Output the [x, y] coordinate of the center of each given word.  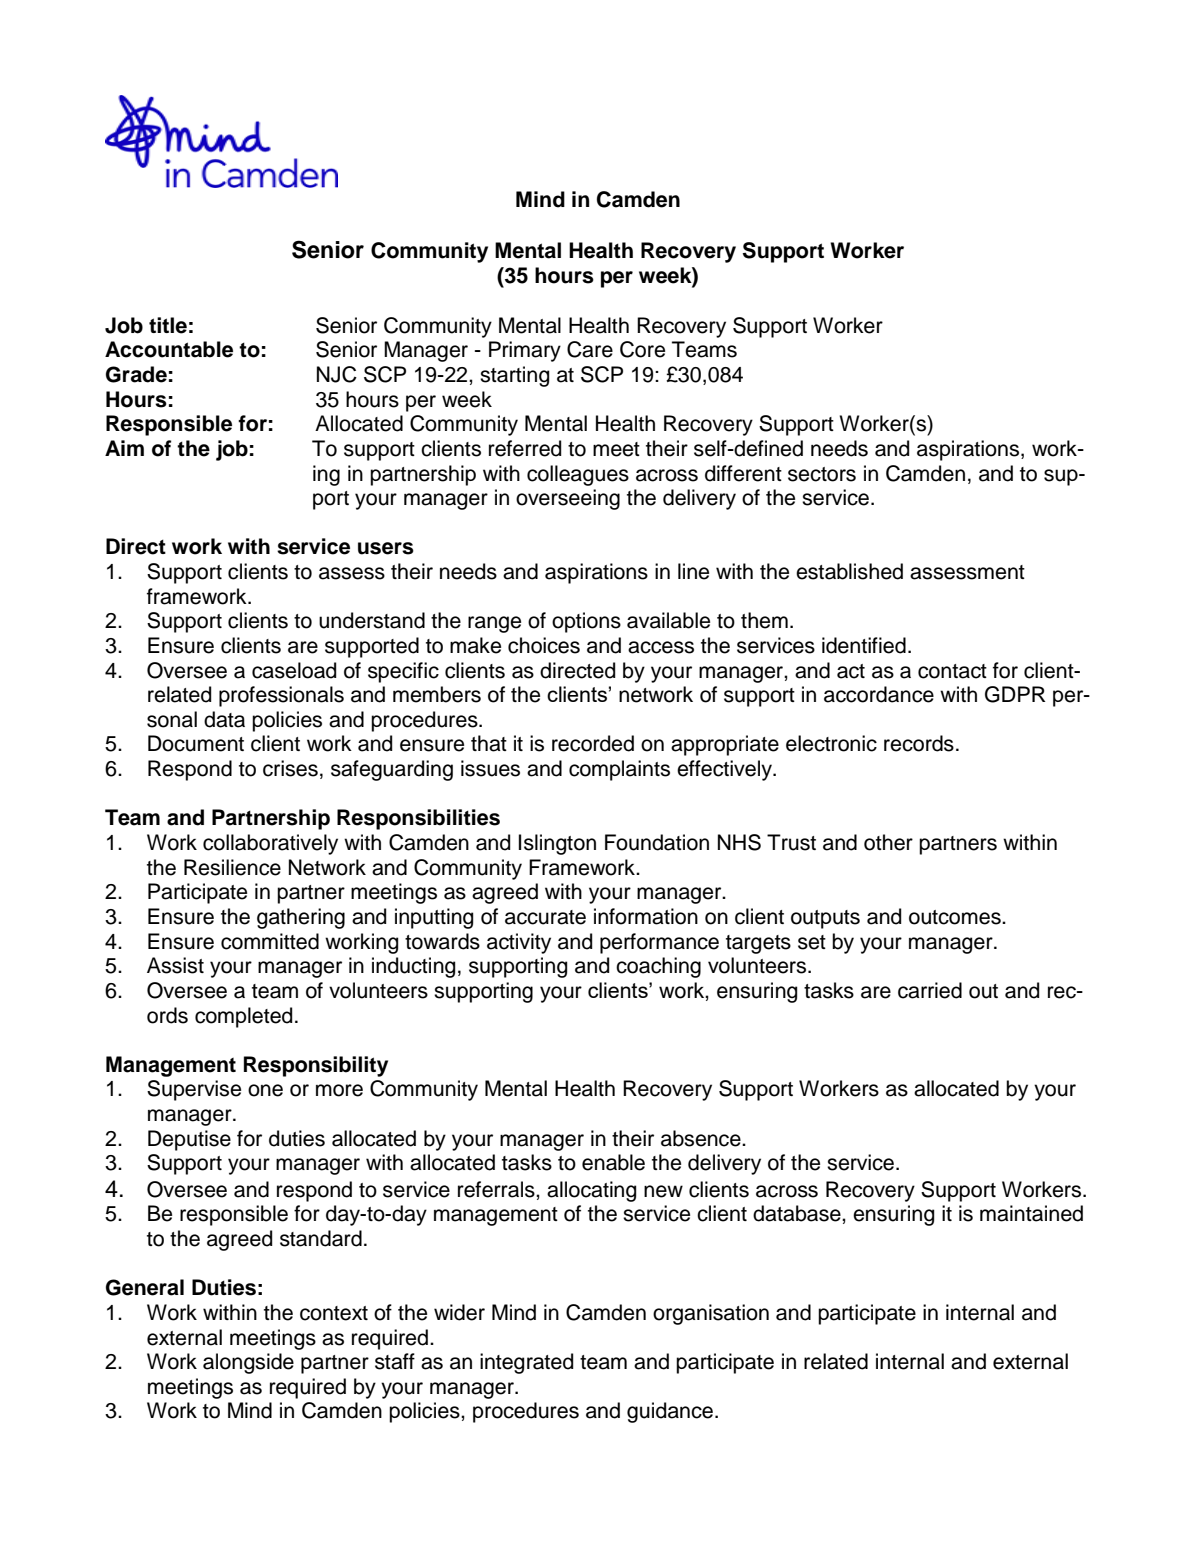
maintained [1031, 1213]
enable [613, 1162]
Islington [557, 844]
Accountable [169, 349]
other [888, 842]
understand [372, 620]
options [586, 622]
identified [864, 645]
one [265, 1090]
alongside [248, 1363]
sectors [822, 474]
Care [590, 349]
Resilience [232, 867]
